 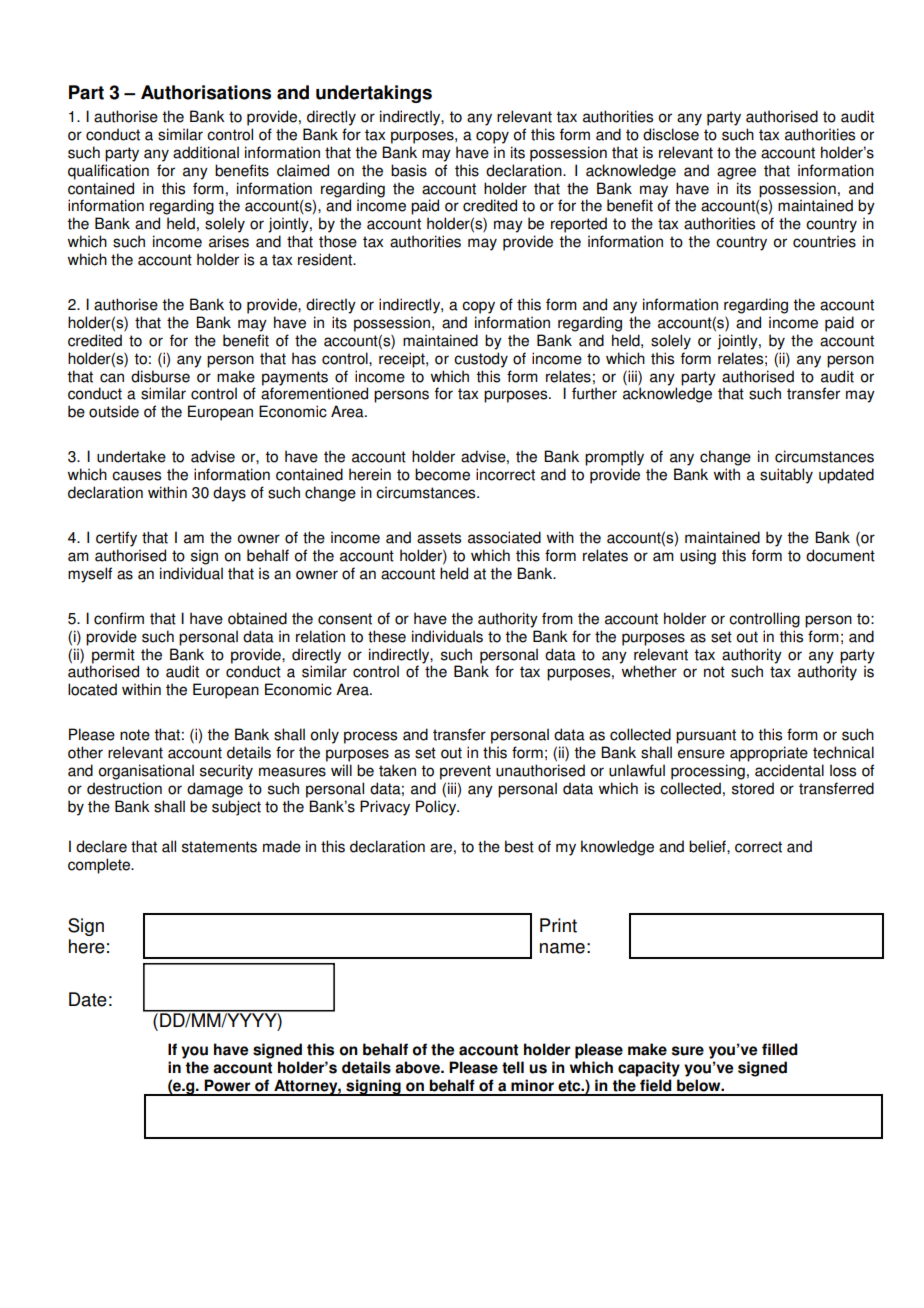 What do you see at coordinates (409, 170) in the image?
I see `basis` at bounding box center [409, 170].
